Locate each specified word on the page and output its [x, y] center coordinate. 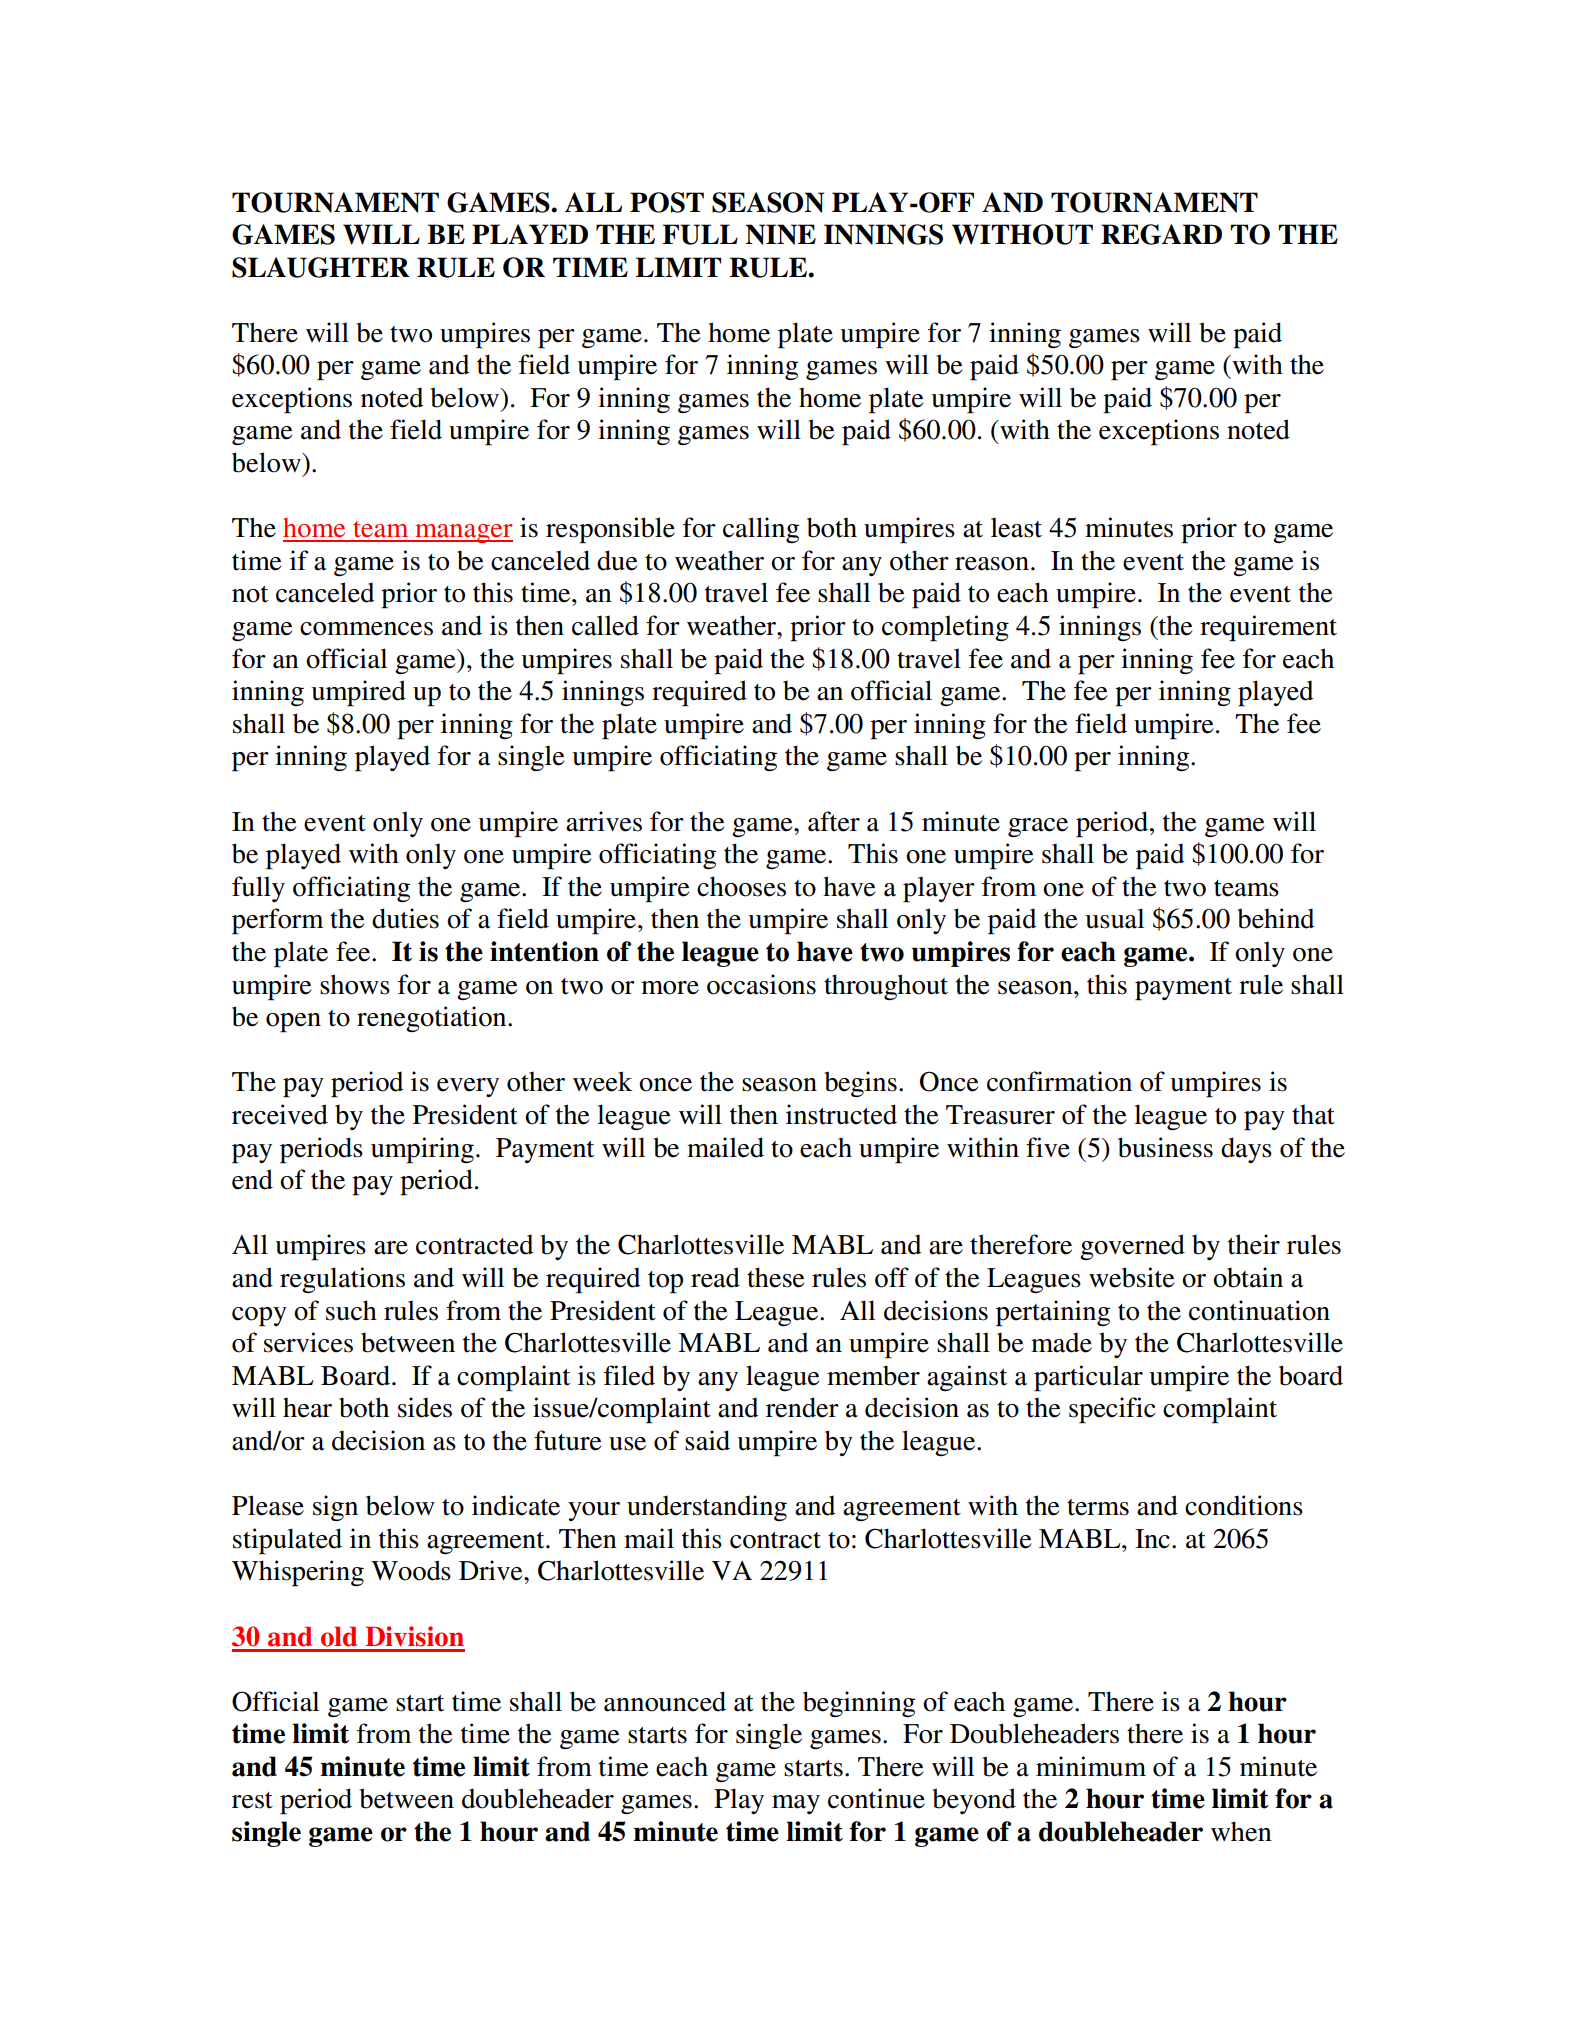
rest [252, 1800]
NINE [780, 234]
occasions [761, 984]
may [796, 1804]
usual [1114, 918]
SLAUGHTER [321, 267]
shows [355, 984]
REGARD [1161, 234]
